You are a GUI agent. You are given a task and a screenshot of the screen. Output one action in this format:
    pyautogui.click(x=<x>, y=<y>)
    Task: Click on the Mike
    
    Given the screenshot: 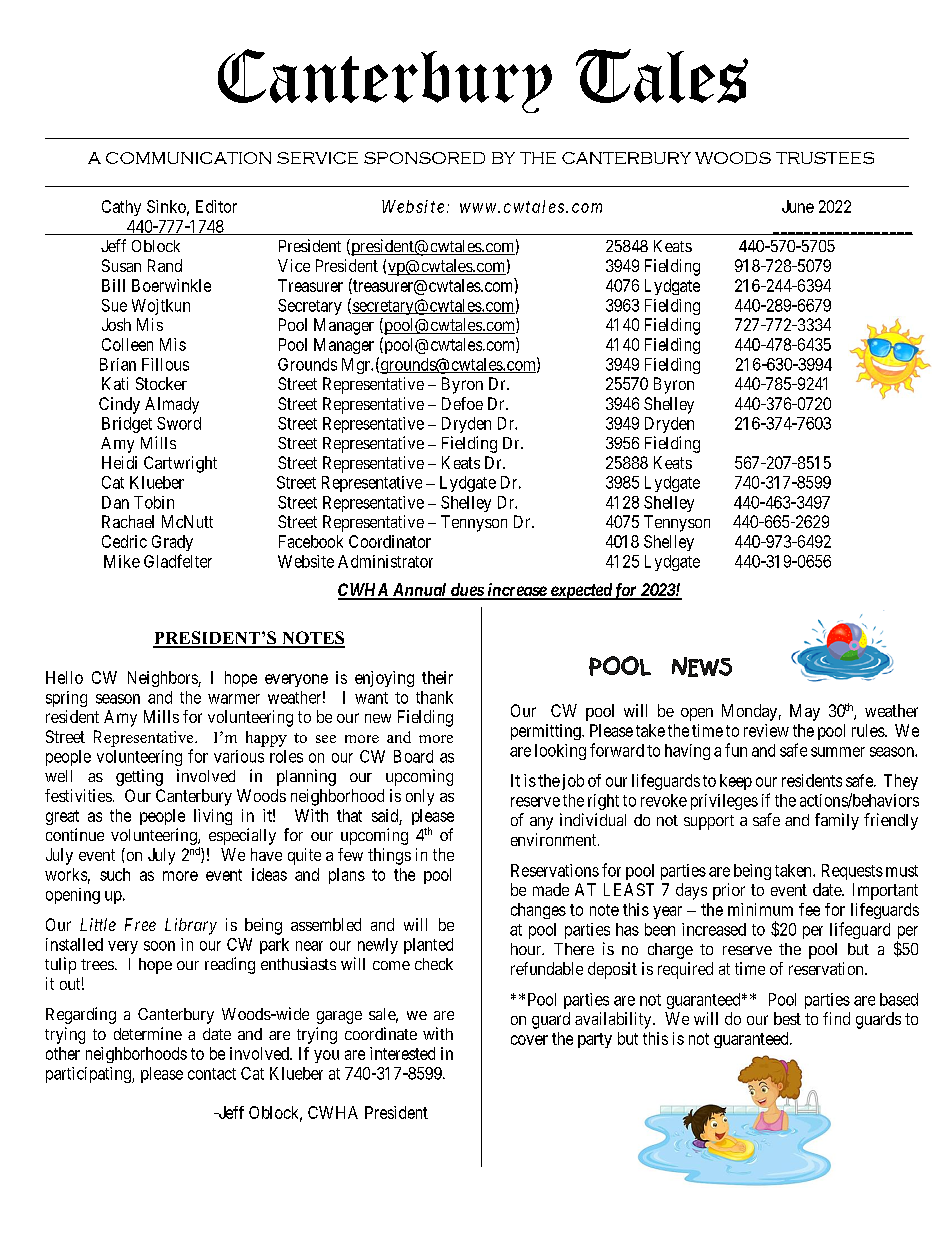 What is the action you would take?
    pyautogui.click(x=122, y=561)
